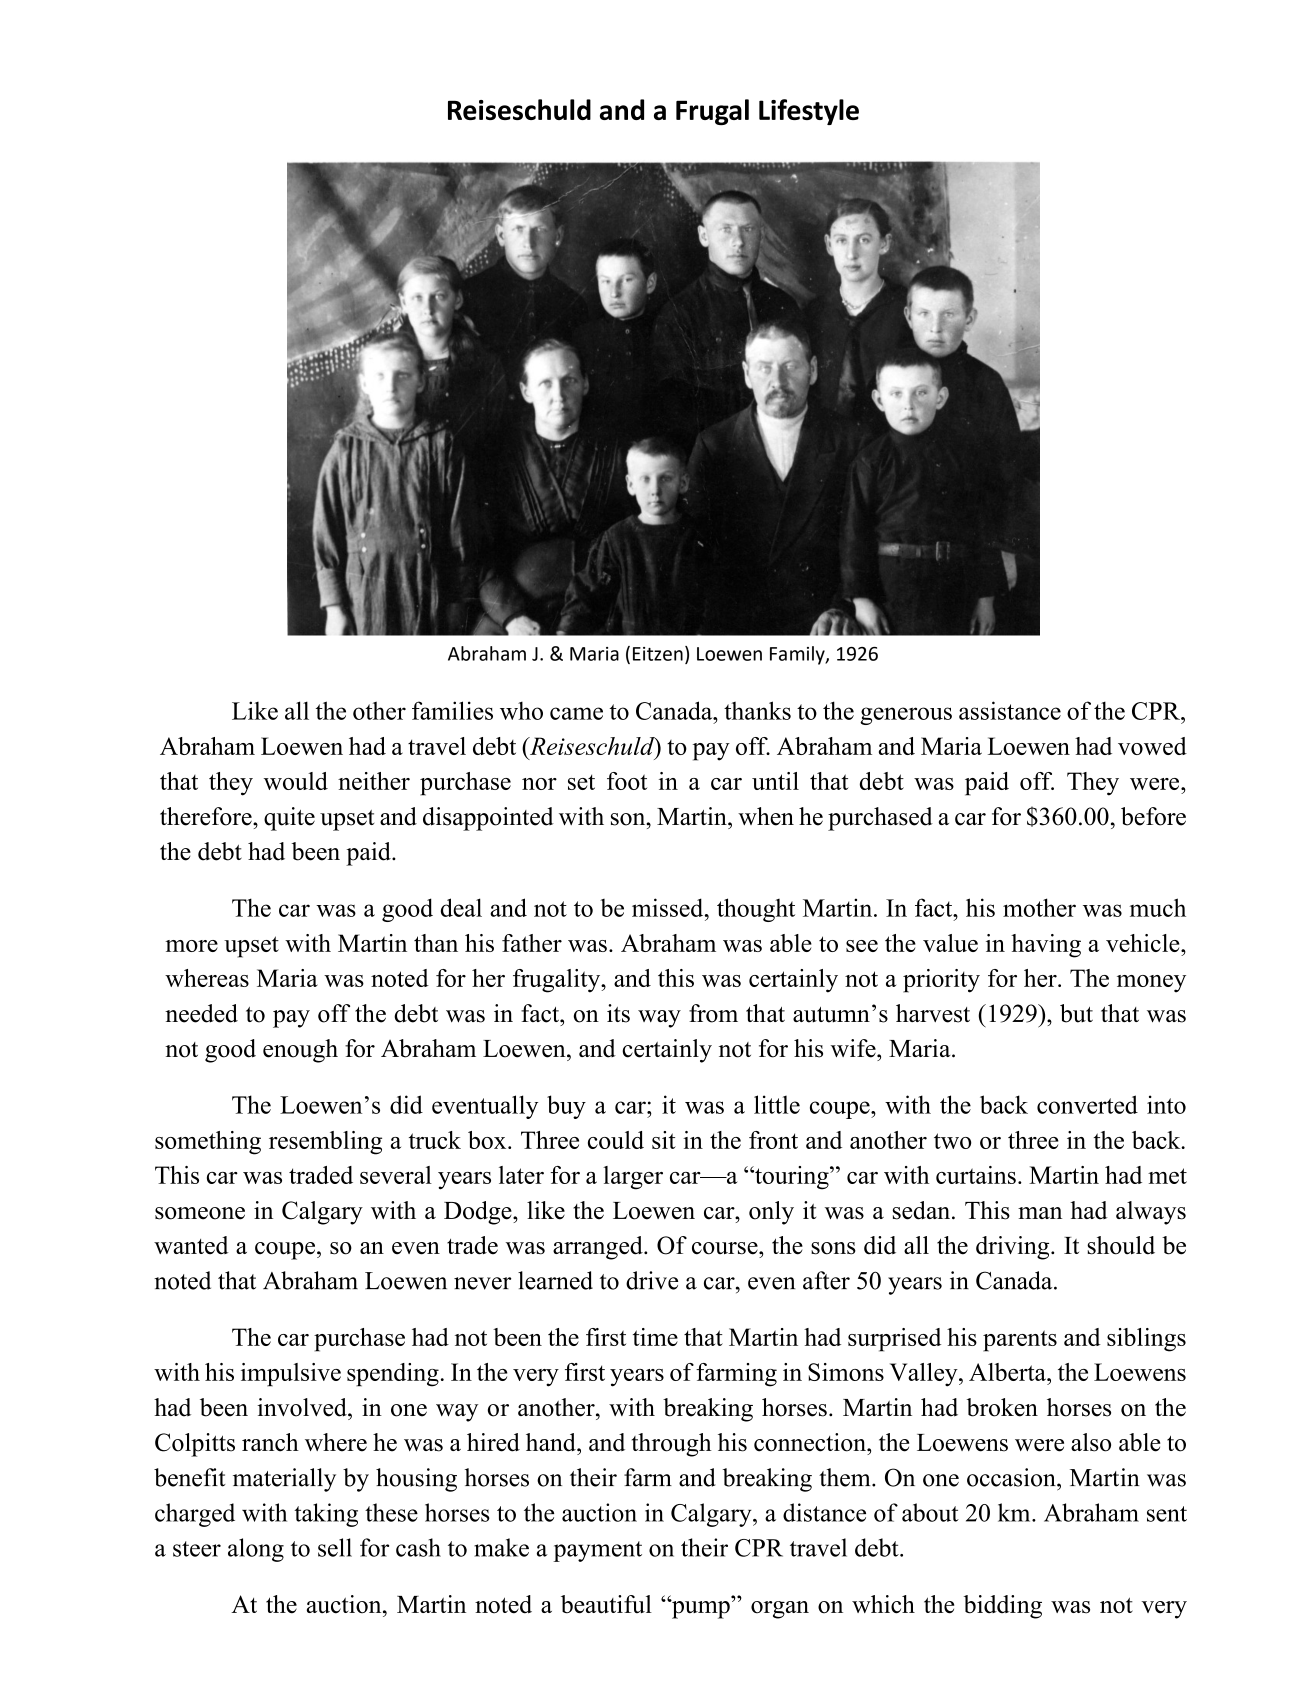 The height and width of the document is (1697, 1311). Describe the element at coordinates (335, 1547) in the document. I see `sell` at that location.
